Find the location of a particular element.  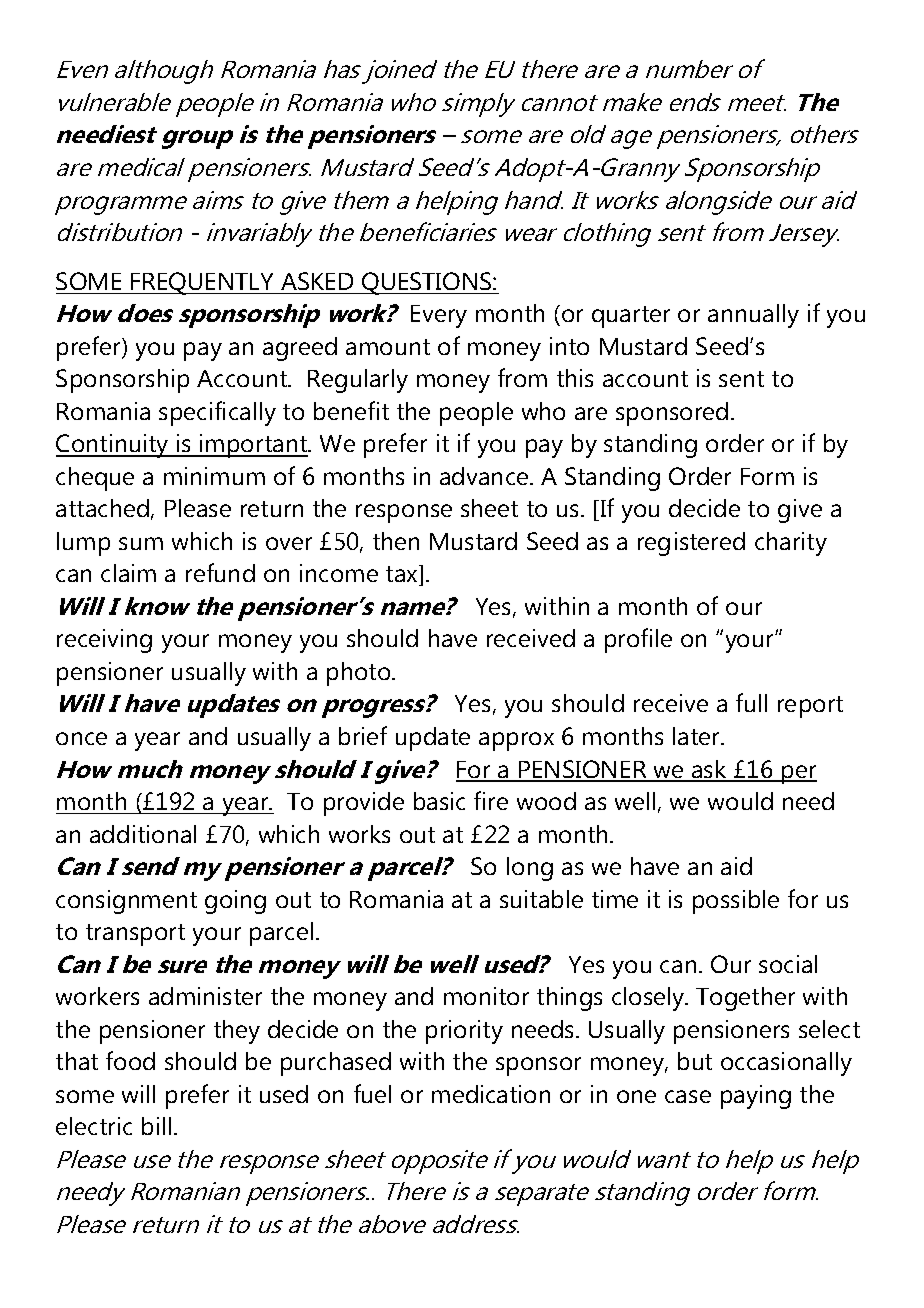

annually is located at coordinates (753, 316).
